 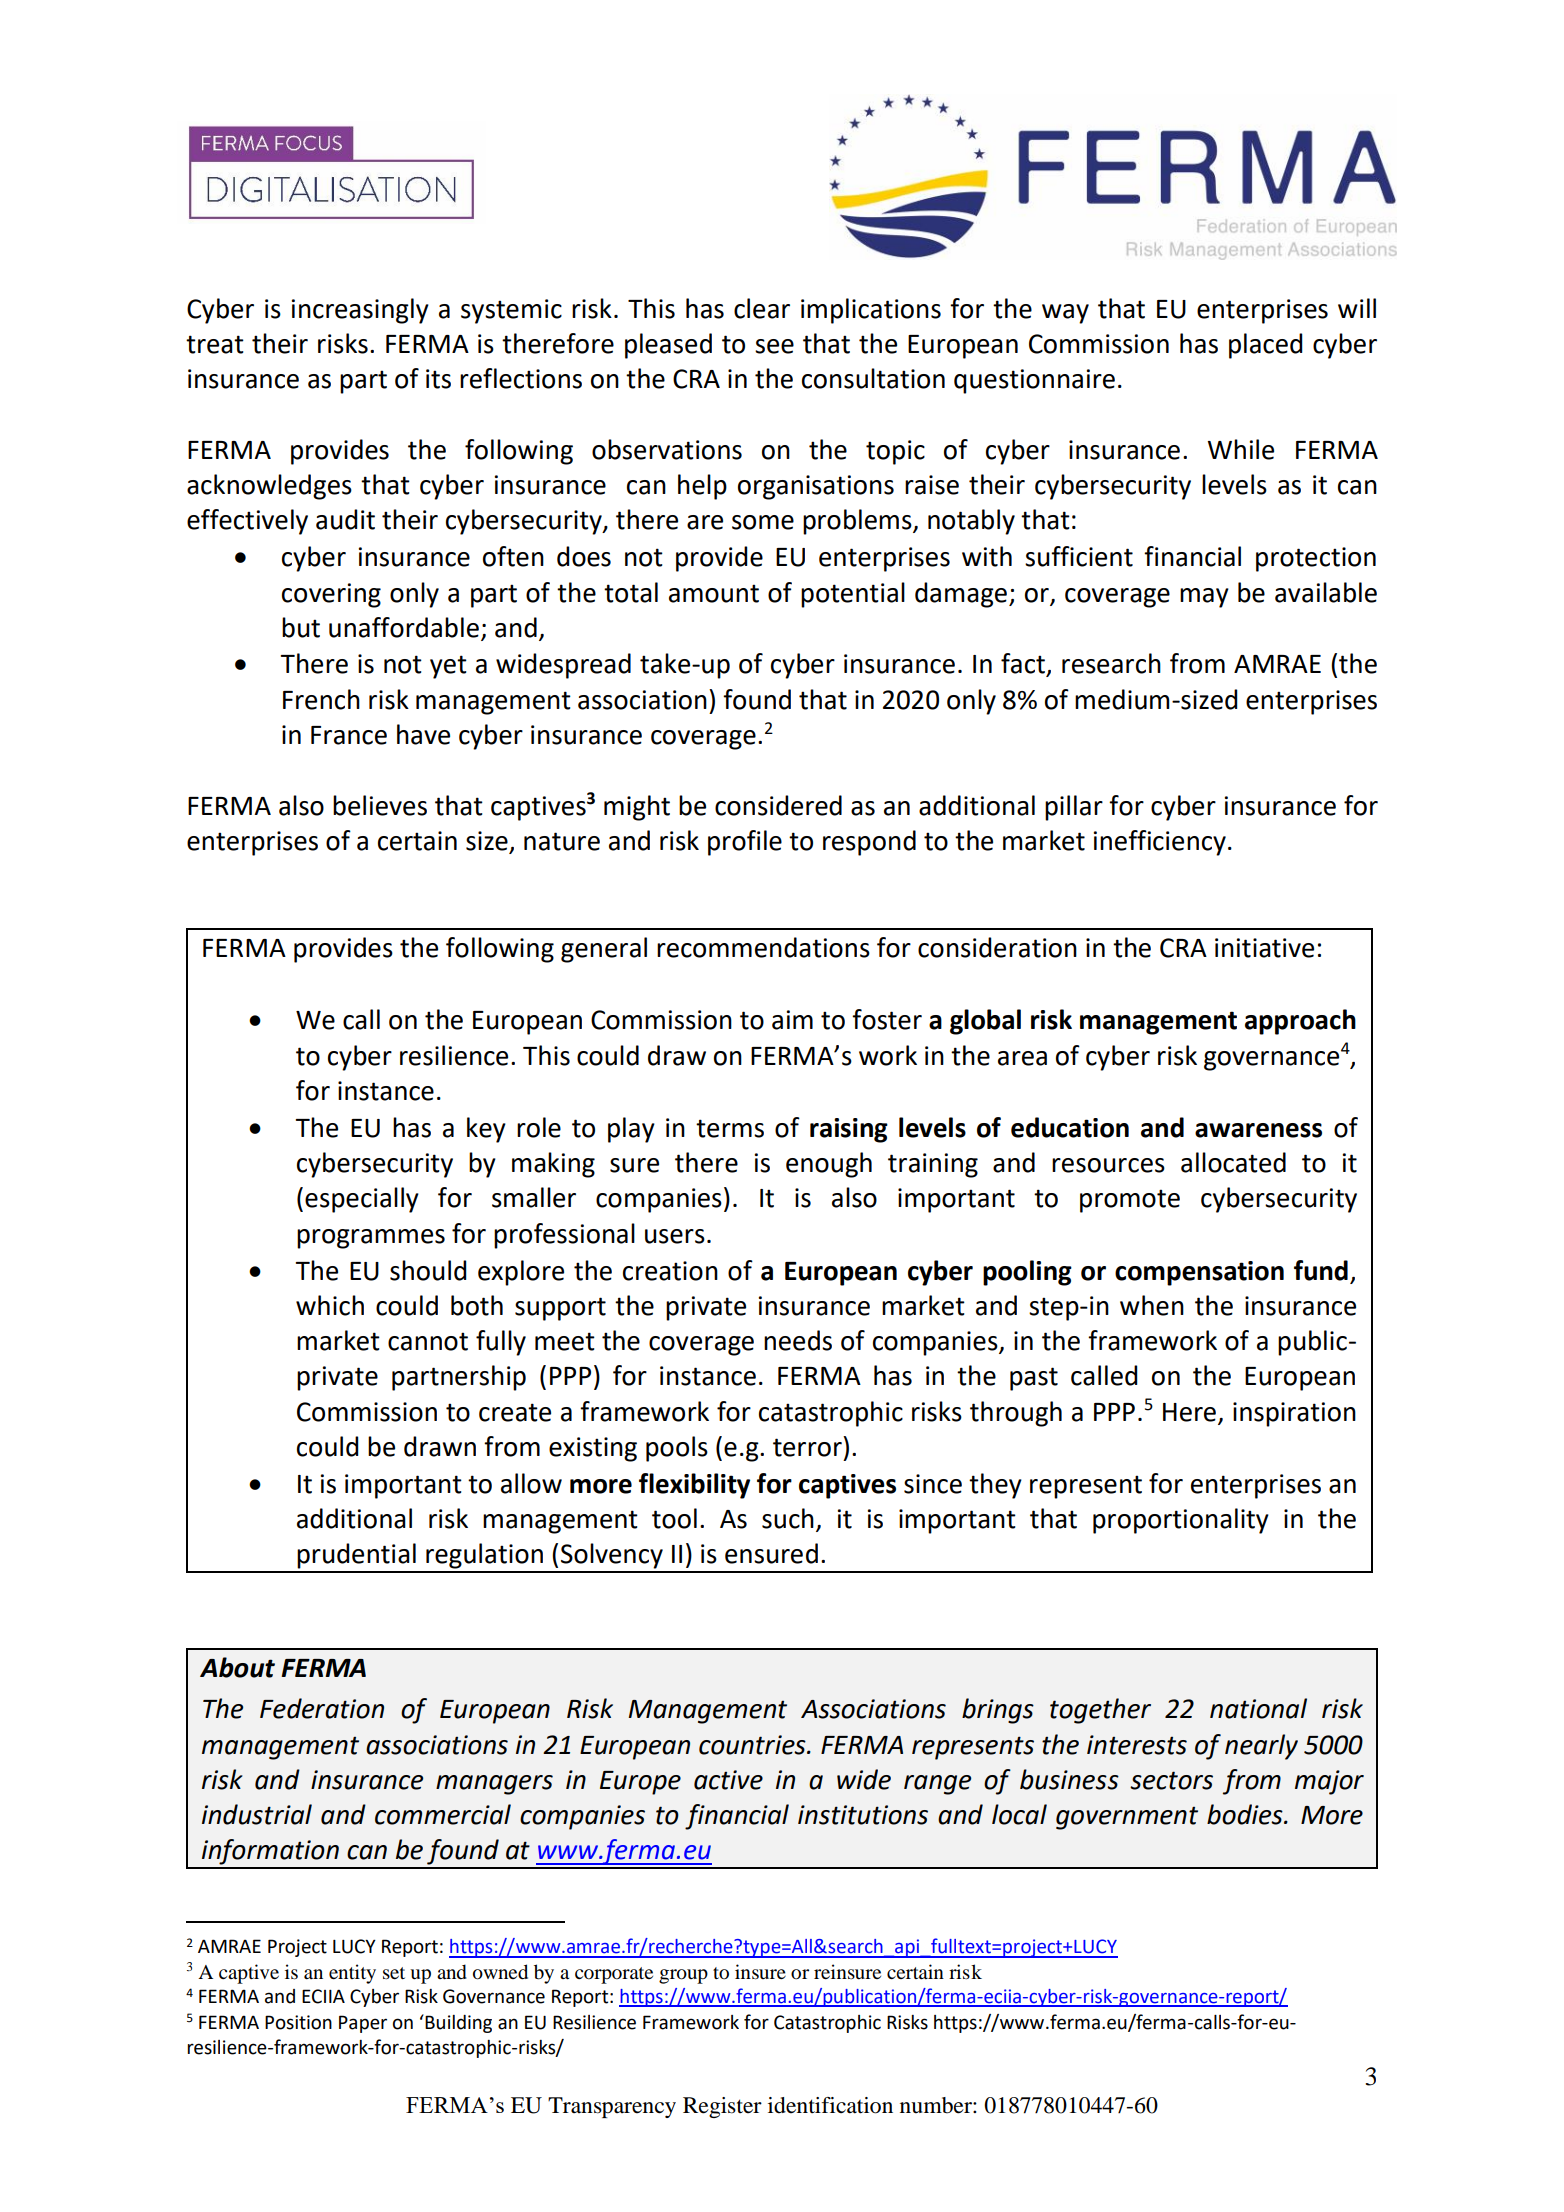 What do you see at coordinates (380, 805) in the screenshot?
I see `believes` at bounding box center [380, 805].
